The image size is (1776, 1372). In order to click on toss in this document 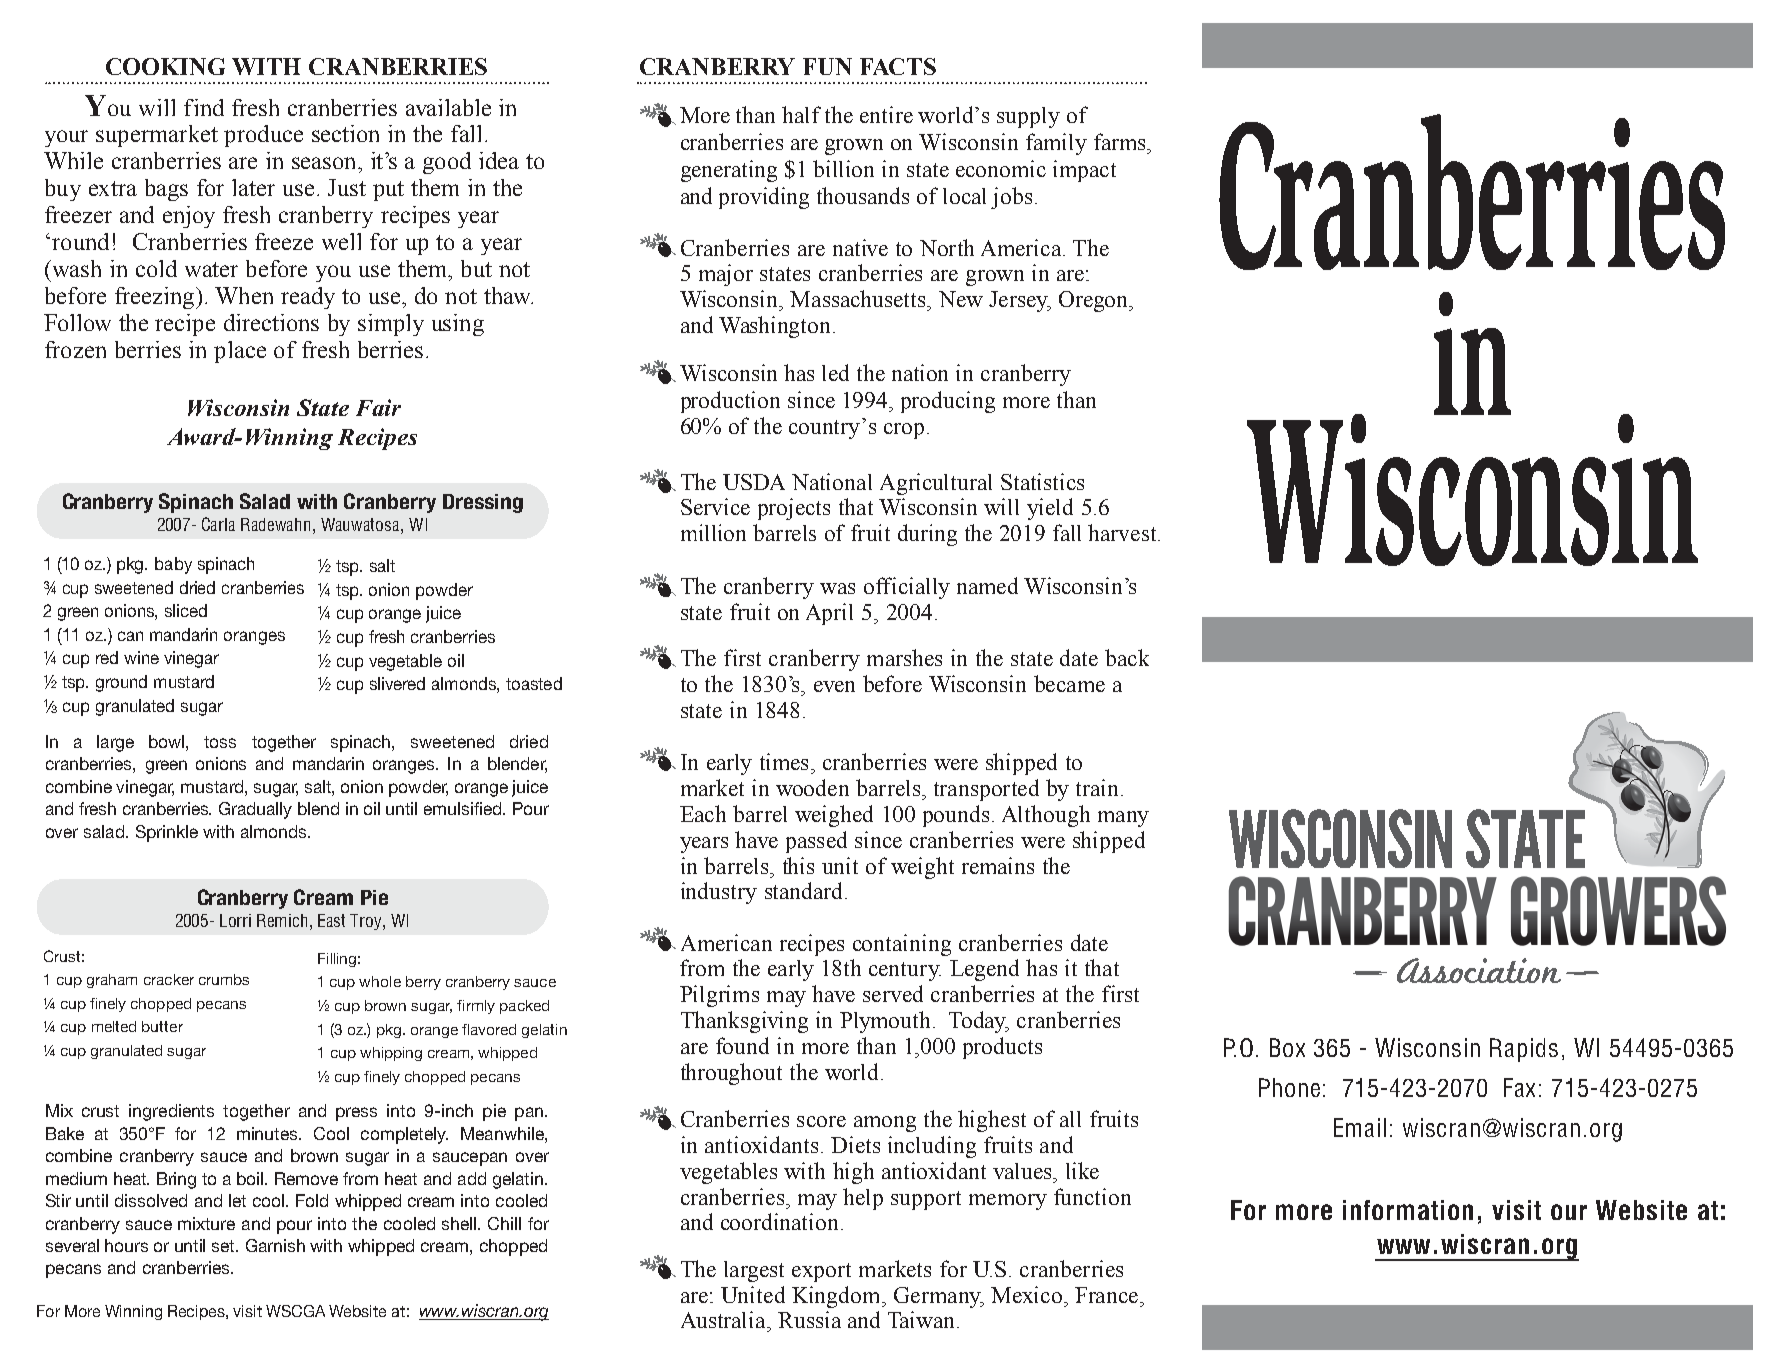, I will do `click(220, 742)`.
